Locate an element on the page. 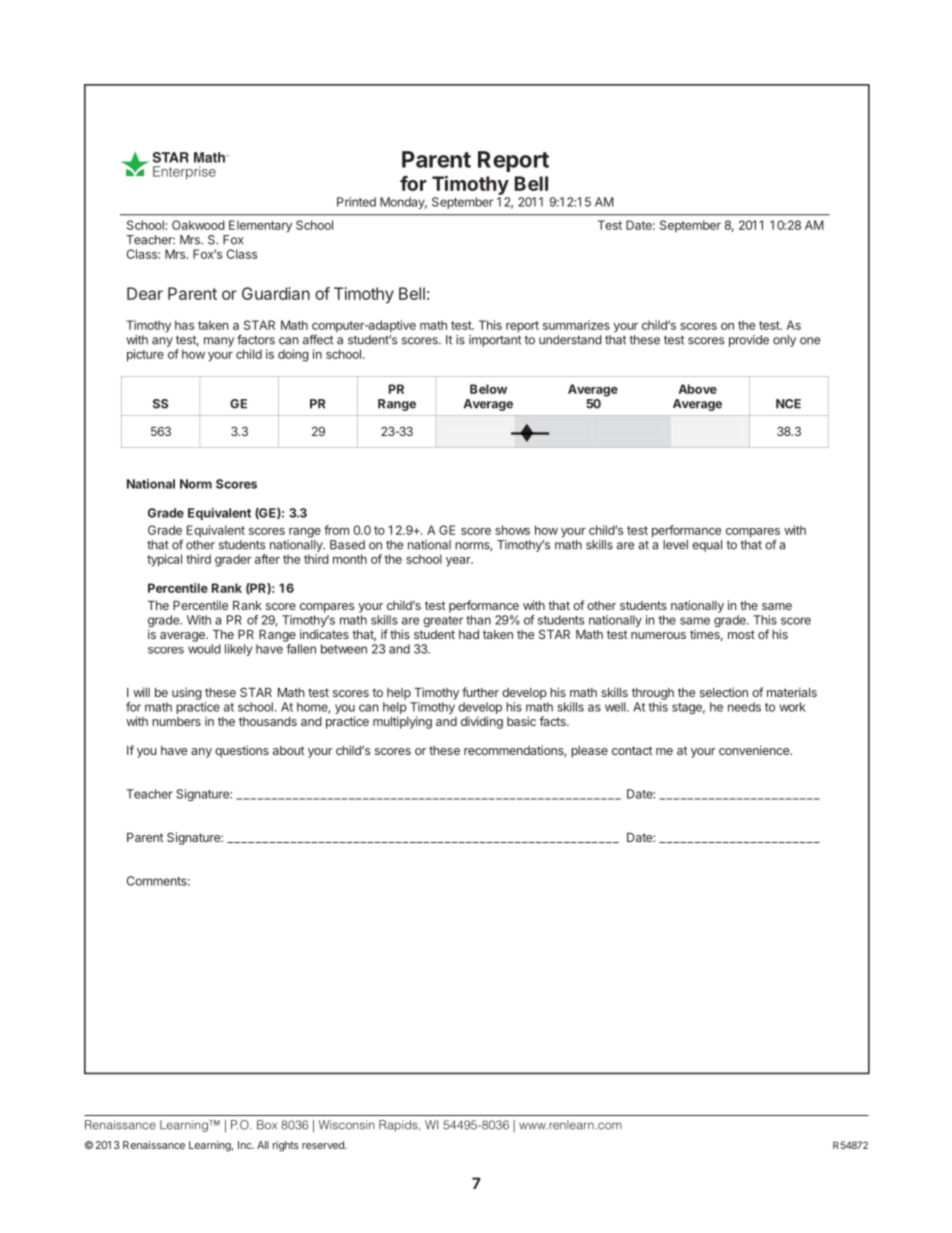 This image has width=952, height=1233. Inc is located at coordinates (246, 1145).
